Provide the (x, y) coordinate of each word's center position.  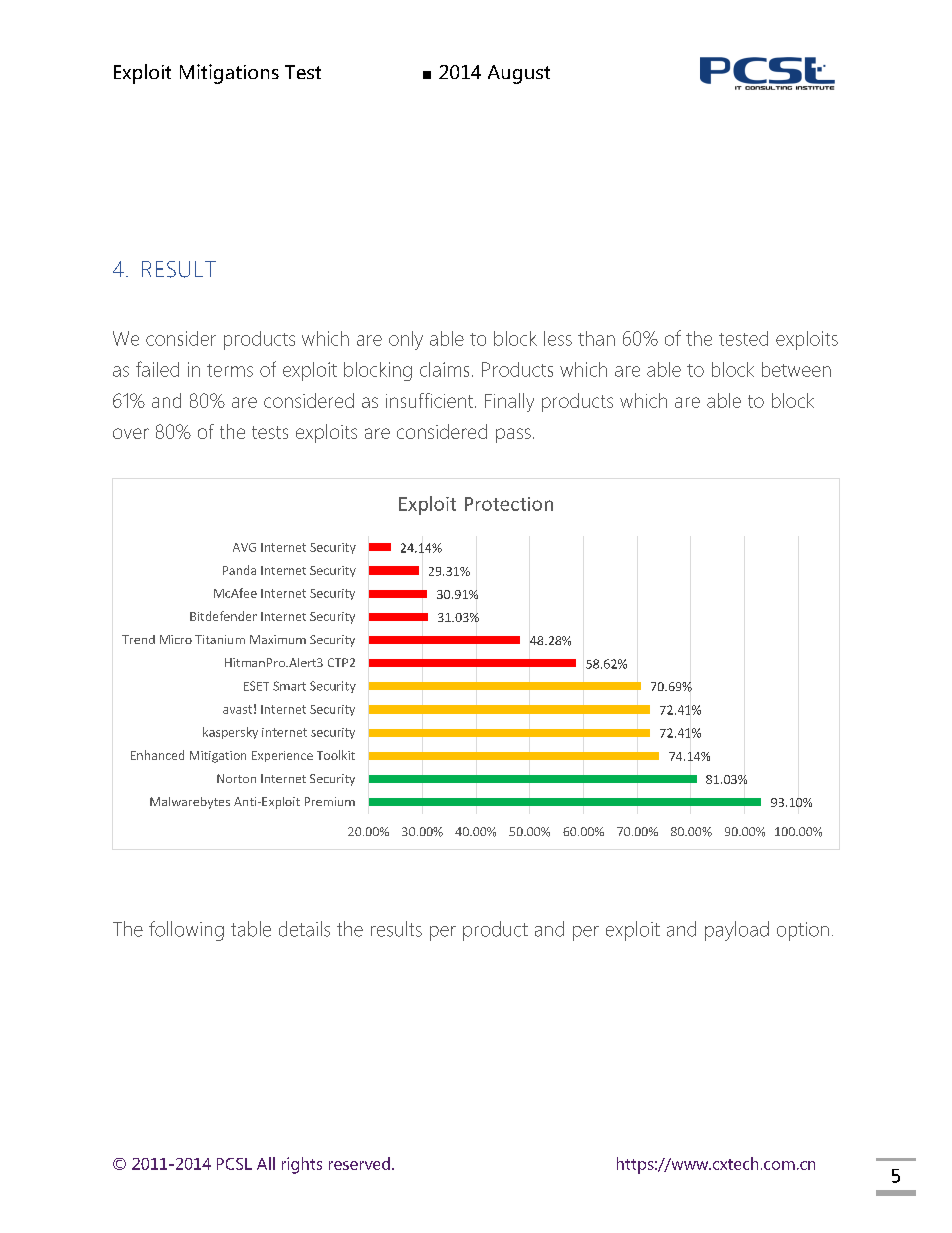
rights (302, 1165)
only (406, 340)
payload (737, 931)
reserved (359, 1163)
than (596, 338)
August (519, 74)
